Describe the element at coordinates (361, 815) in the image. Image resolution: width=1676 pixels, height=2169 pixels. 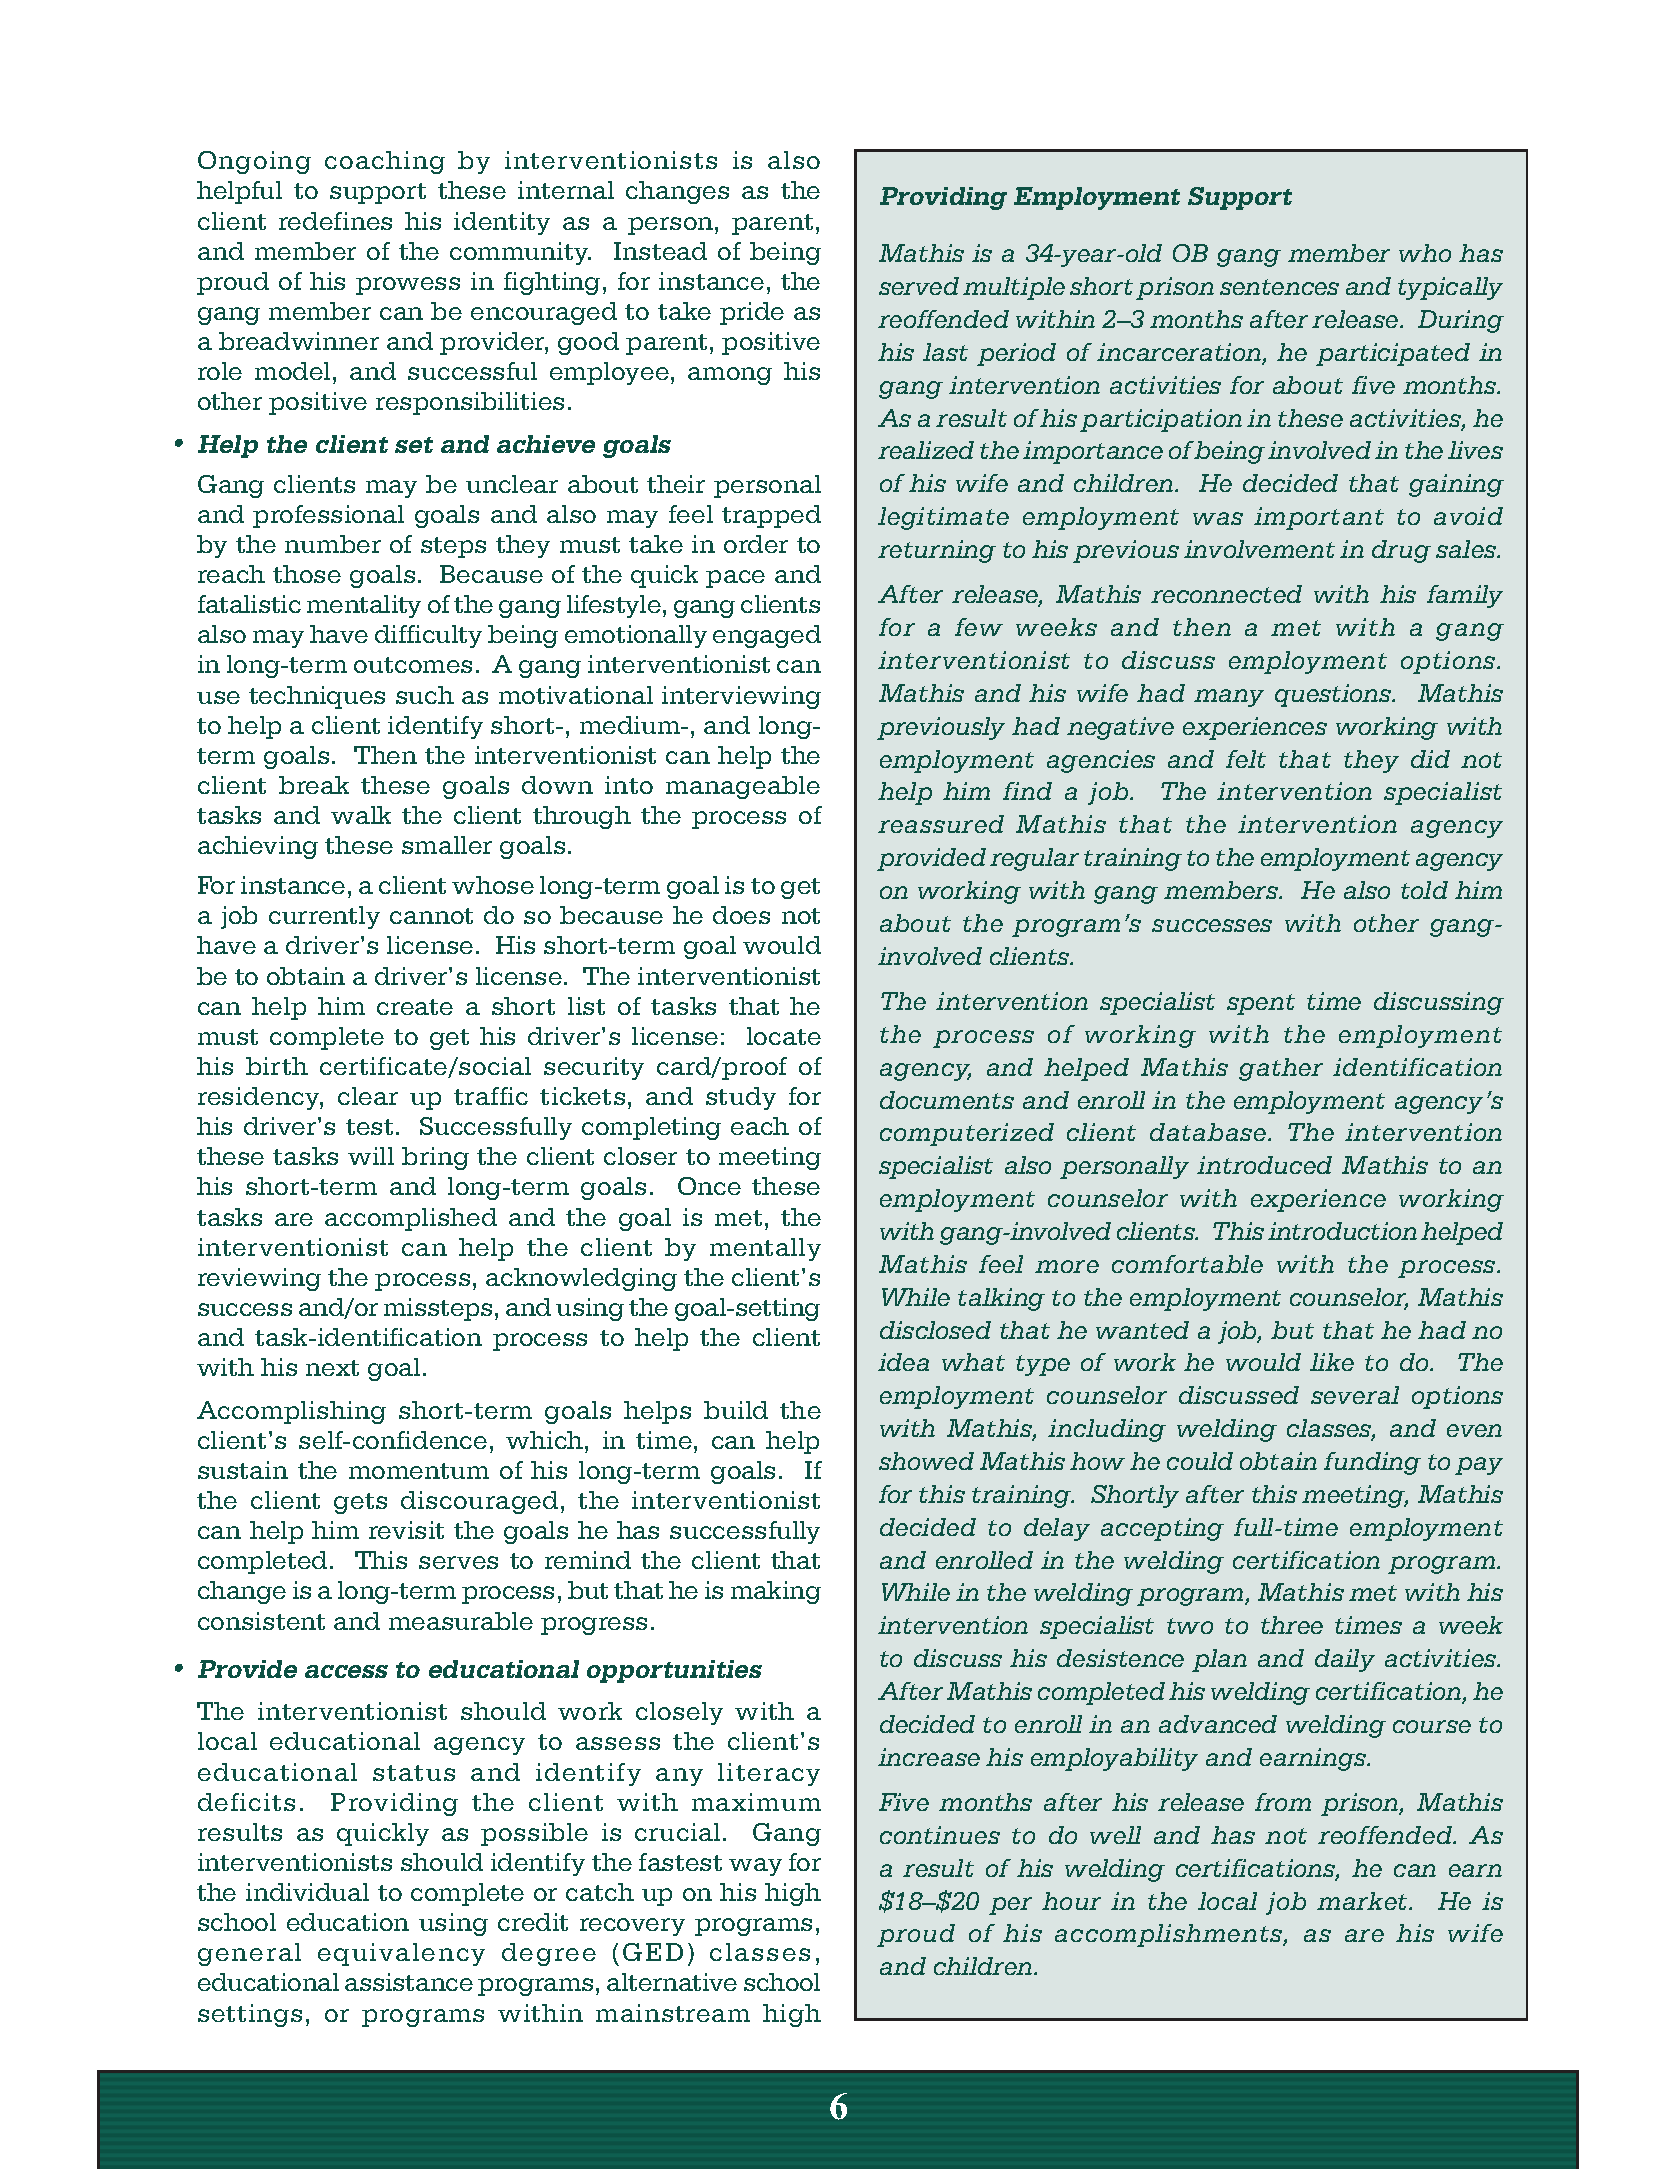
I see `walk` at that location.
